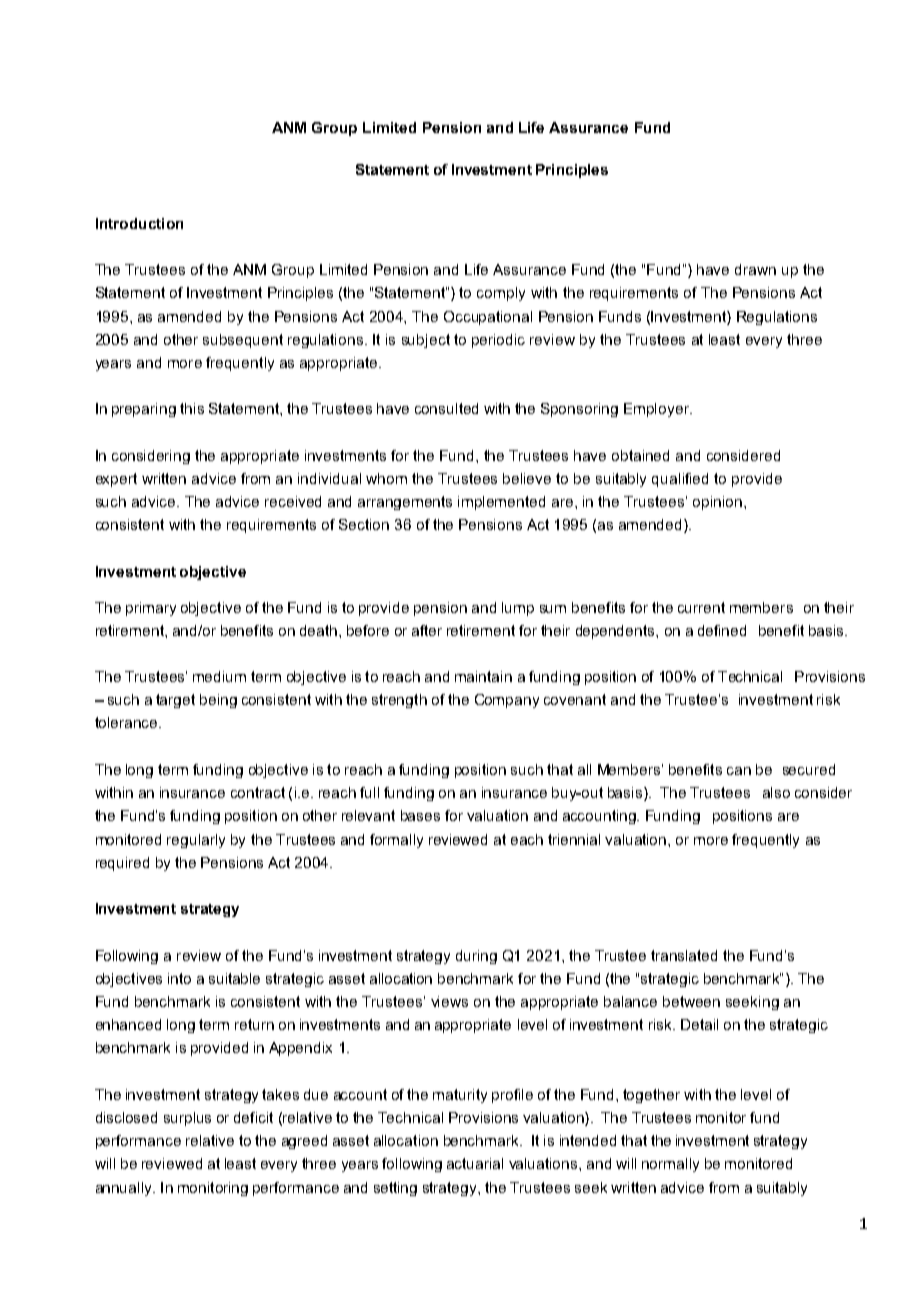  What do you see at coordinates (507, 701) in the document?
I see `Company` at bounding box center [507, 701].
